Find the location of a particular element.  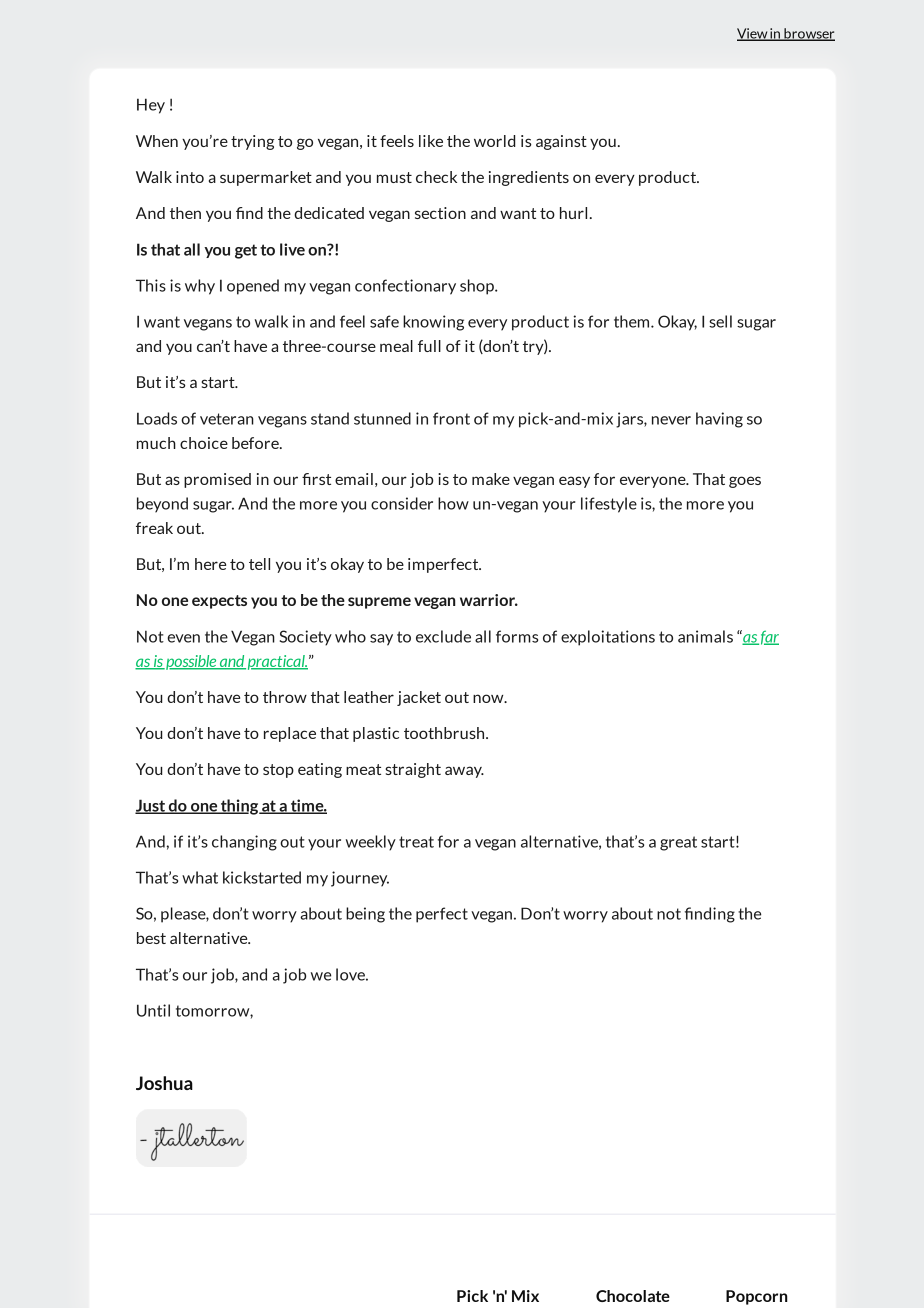

animals is located at coordinates (705, 636).
